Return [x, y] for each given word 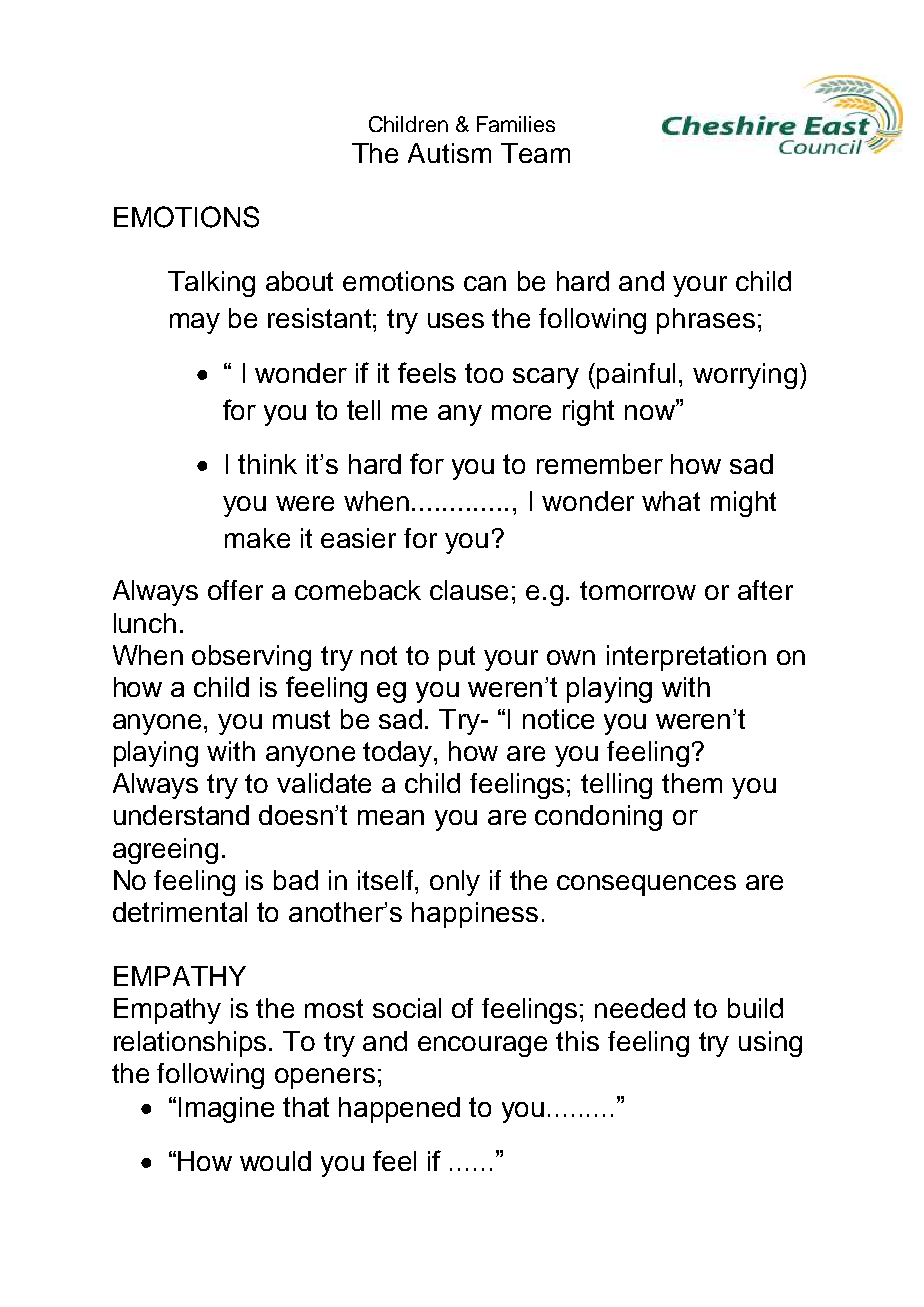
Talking [211, 284]
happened [399, 1110]
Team [535, 153]
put [457, 658]
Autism [449, 153]
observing [251, 658]
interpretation [686, 658]
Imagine [226, 1110]
